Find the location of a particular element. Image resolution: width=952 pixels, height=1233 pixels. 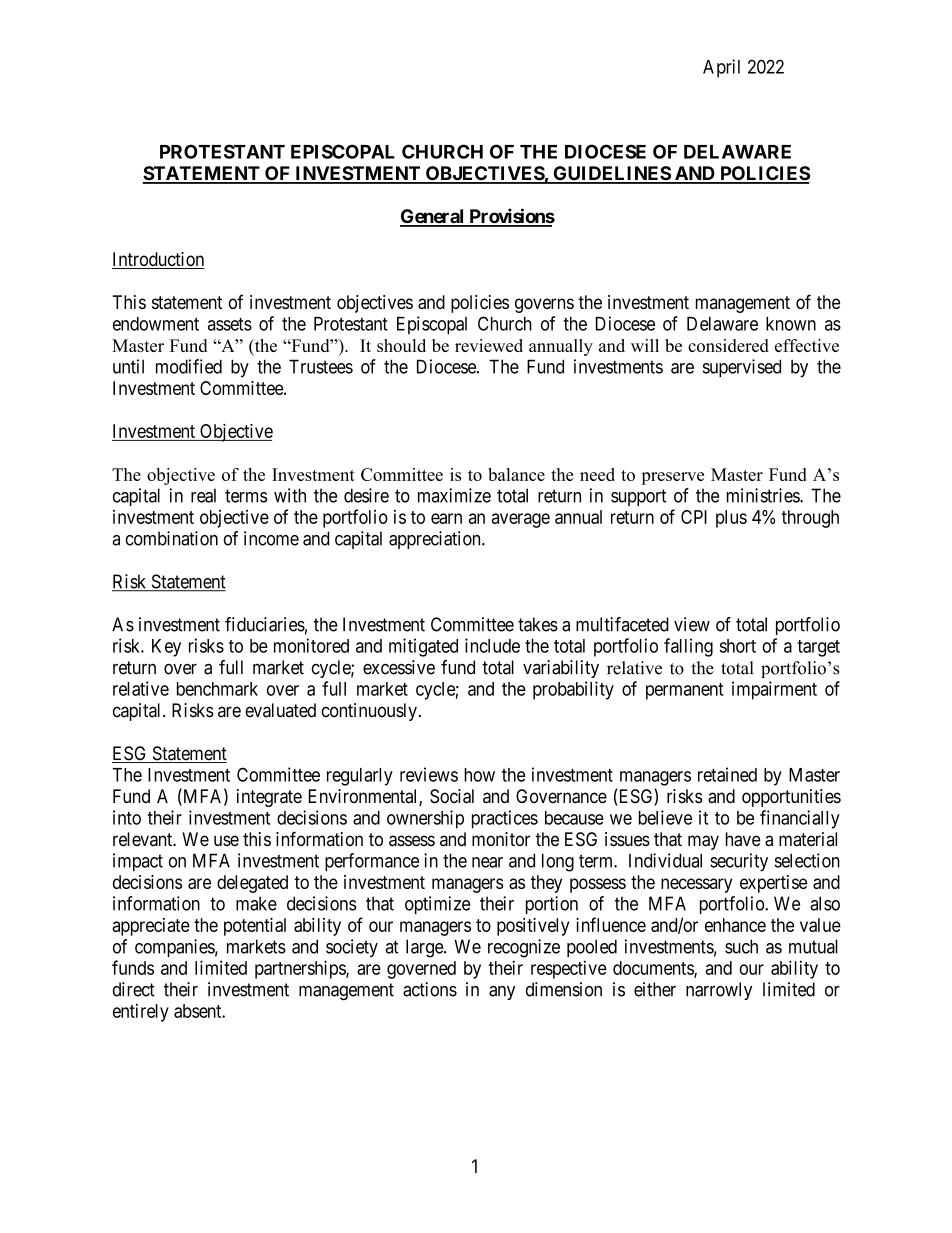

benchmark is located at coordinates (217, 689).
